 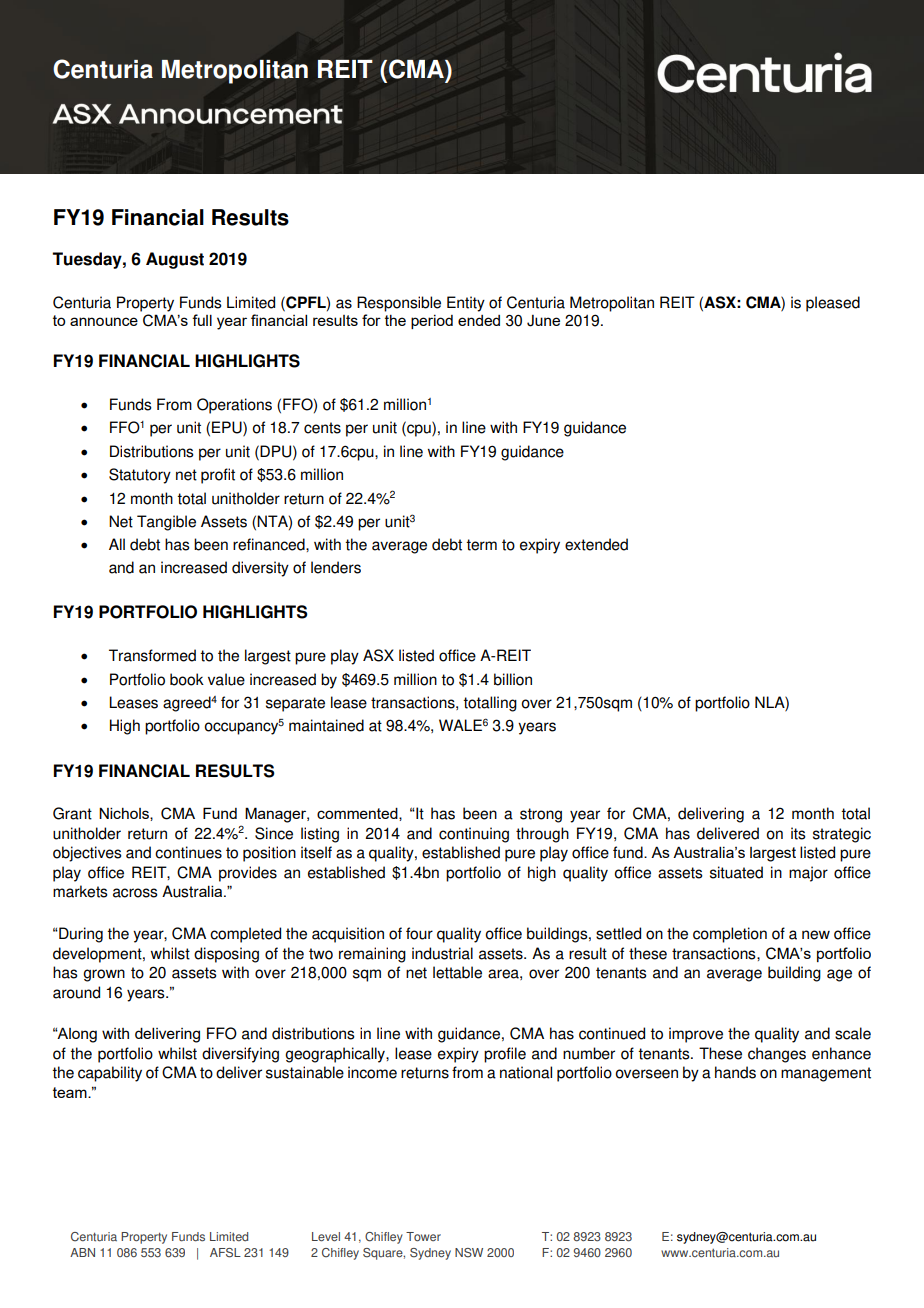 What do you see at coordinates (125, 814) in the screenshot?
I see `Nichols` at bounding box center [125, 814].
